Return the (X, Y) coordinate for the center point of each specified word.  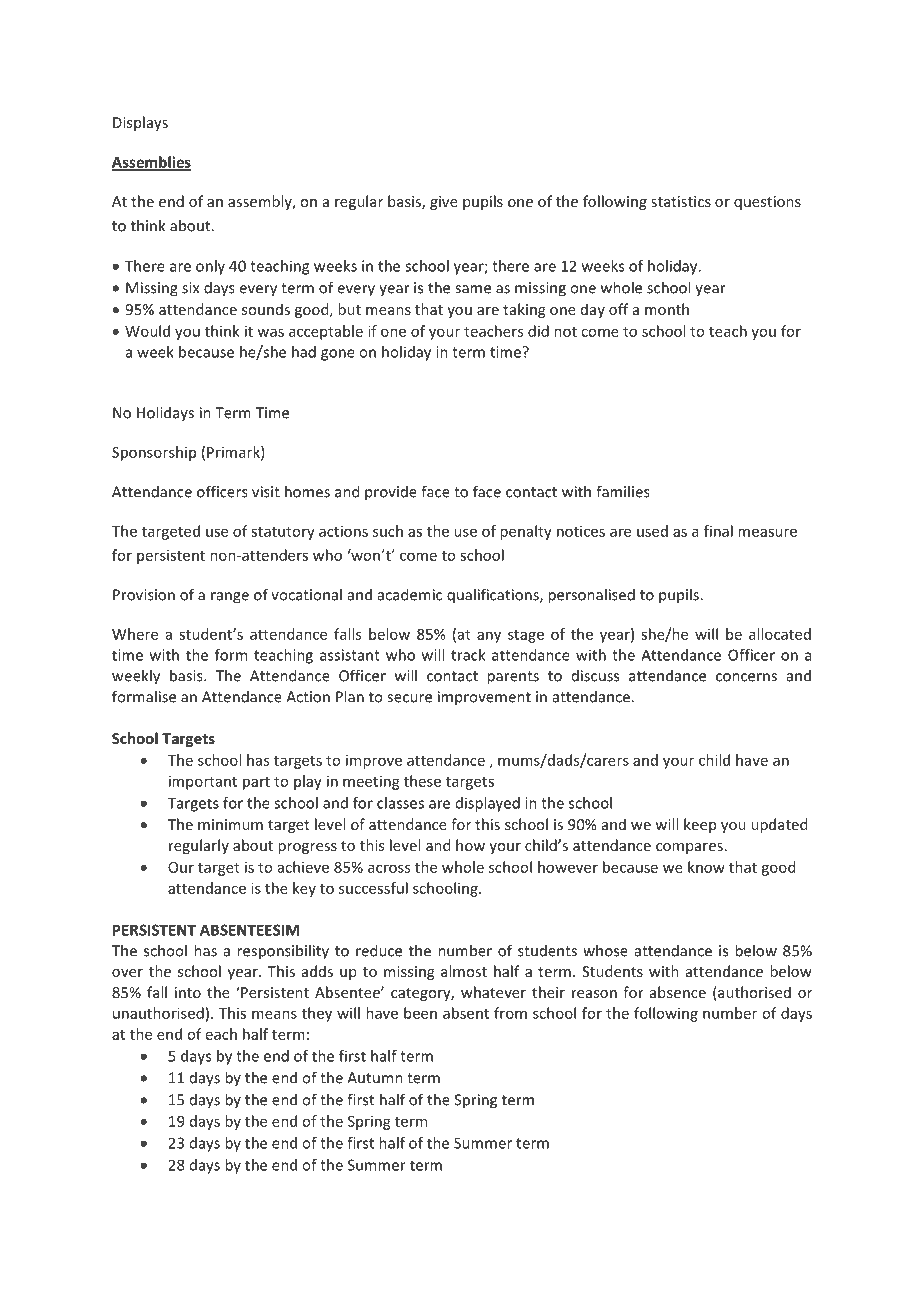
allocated (780, 634)
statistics (681, 201)
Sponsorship (154, 453)
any (489, 637)
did (538, 331)
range (230, 598)
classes (400, 803)
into (188, 992)
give (444, 203)
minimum (230, 824)
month (667, 309)
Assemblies (151, 163)
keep (700, 825)
